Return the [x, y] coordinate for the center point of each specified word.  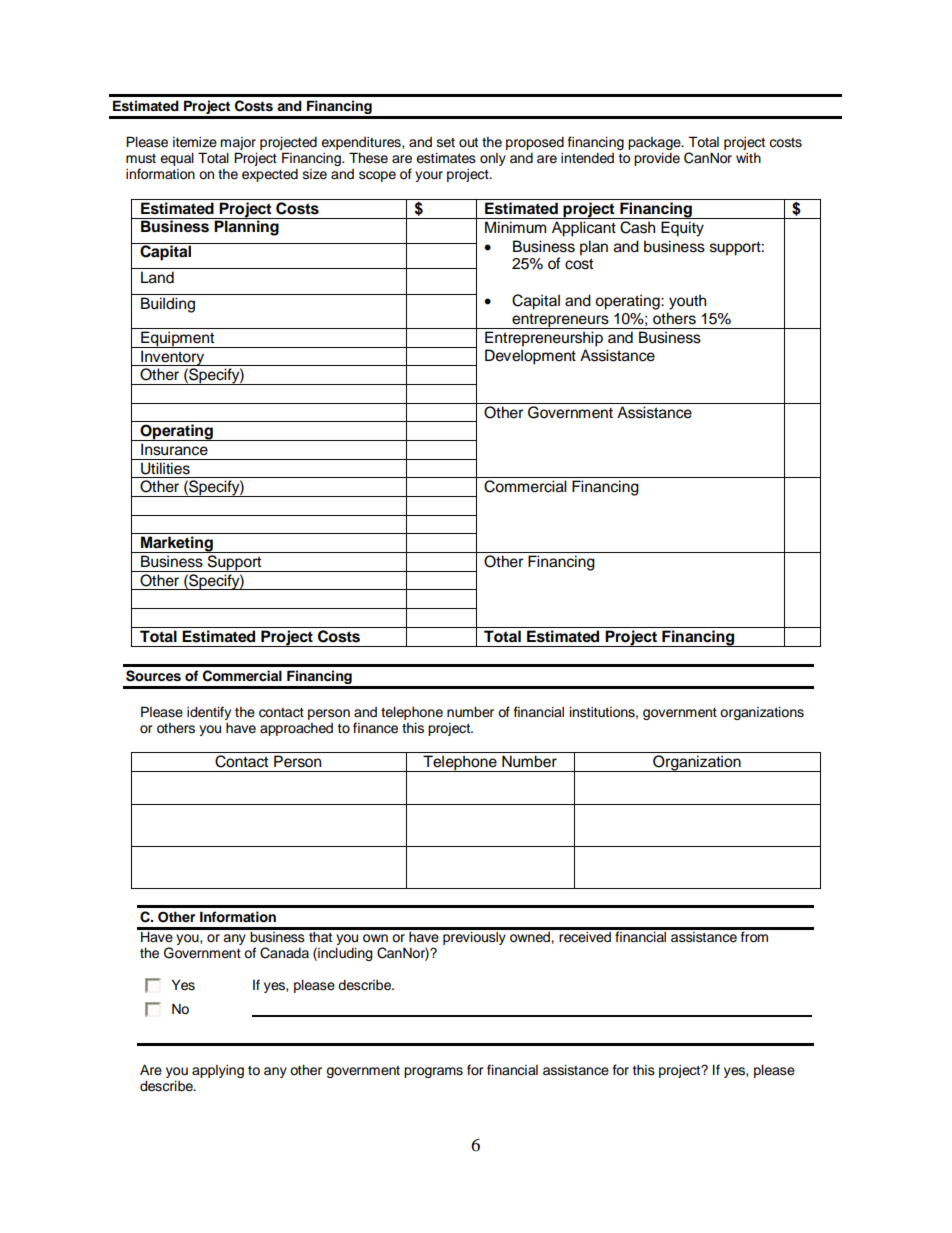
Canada [284, 953]
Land [157, 277]
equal [177, 159]
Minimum [515, 227]
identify [209, 713]
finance [375, 728]
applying [218, 1071]
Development [530, 357]
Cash [637, 227]
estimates [446, 158]
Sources [153, 676]
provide [657, 159]
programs [433, 1072]
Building [168, 305]
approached [296, 729]
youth [687, 302]
